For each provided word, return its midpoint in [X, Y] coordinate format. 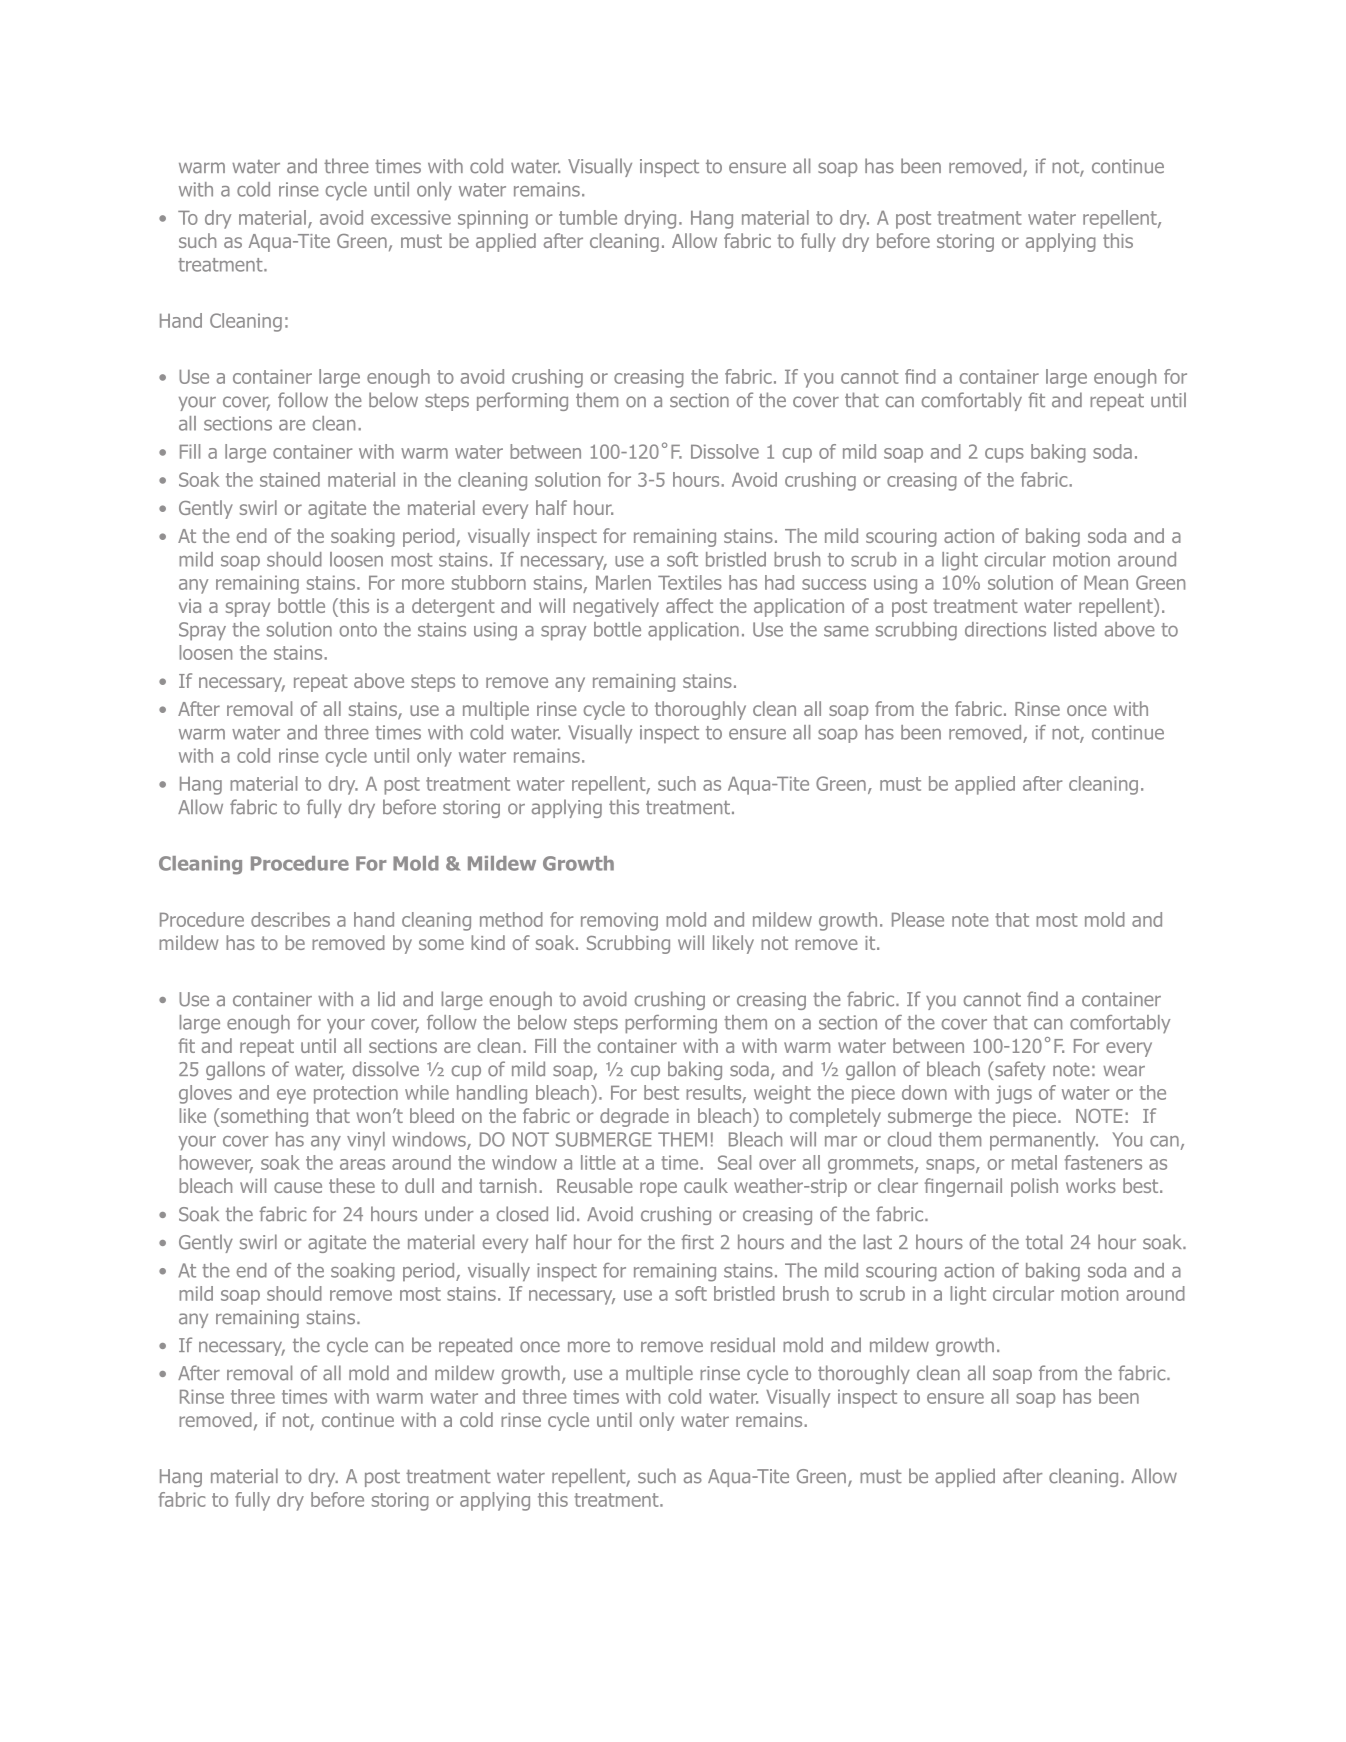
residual [743, 1345]
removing [619, 921]
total [1044, 1242]
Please [918, 919]
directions [1005, 629]
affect [689, 605]
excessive [411, 217]
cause [298, 1187]
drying [650, 219]
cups [1004, 455]
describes [290, 919]
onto [358, 630]
